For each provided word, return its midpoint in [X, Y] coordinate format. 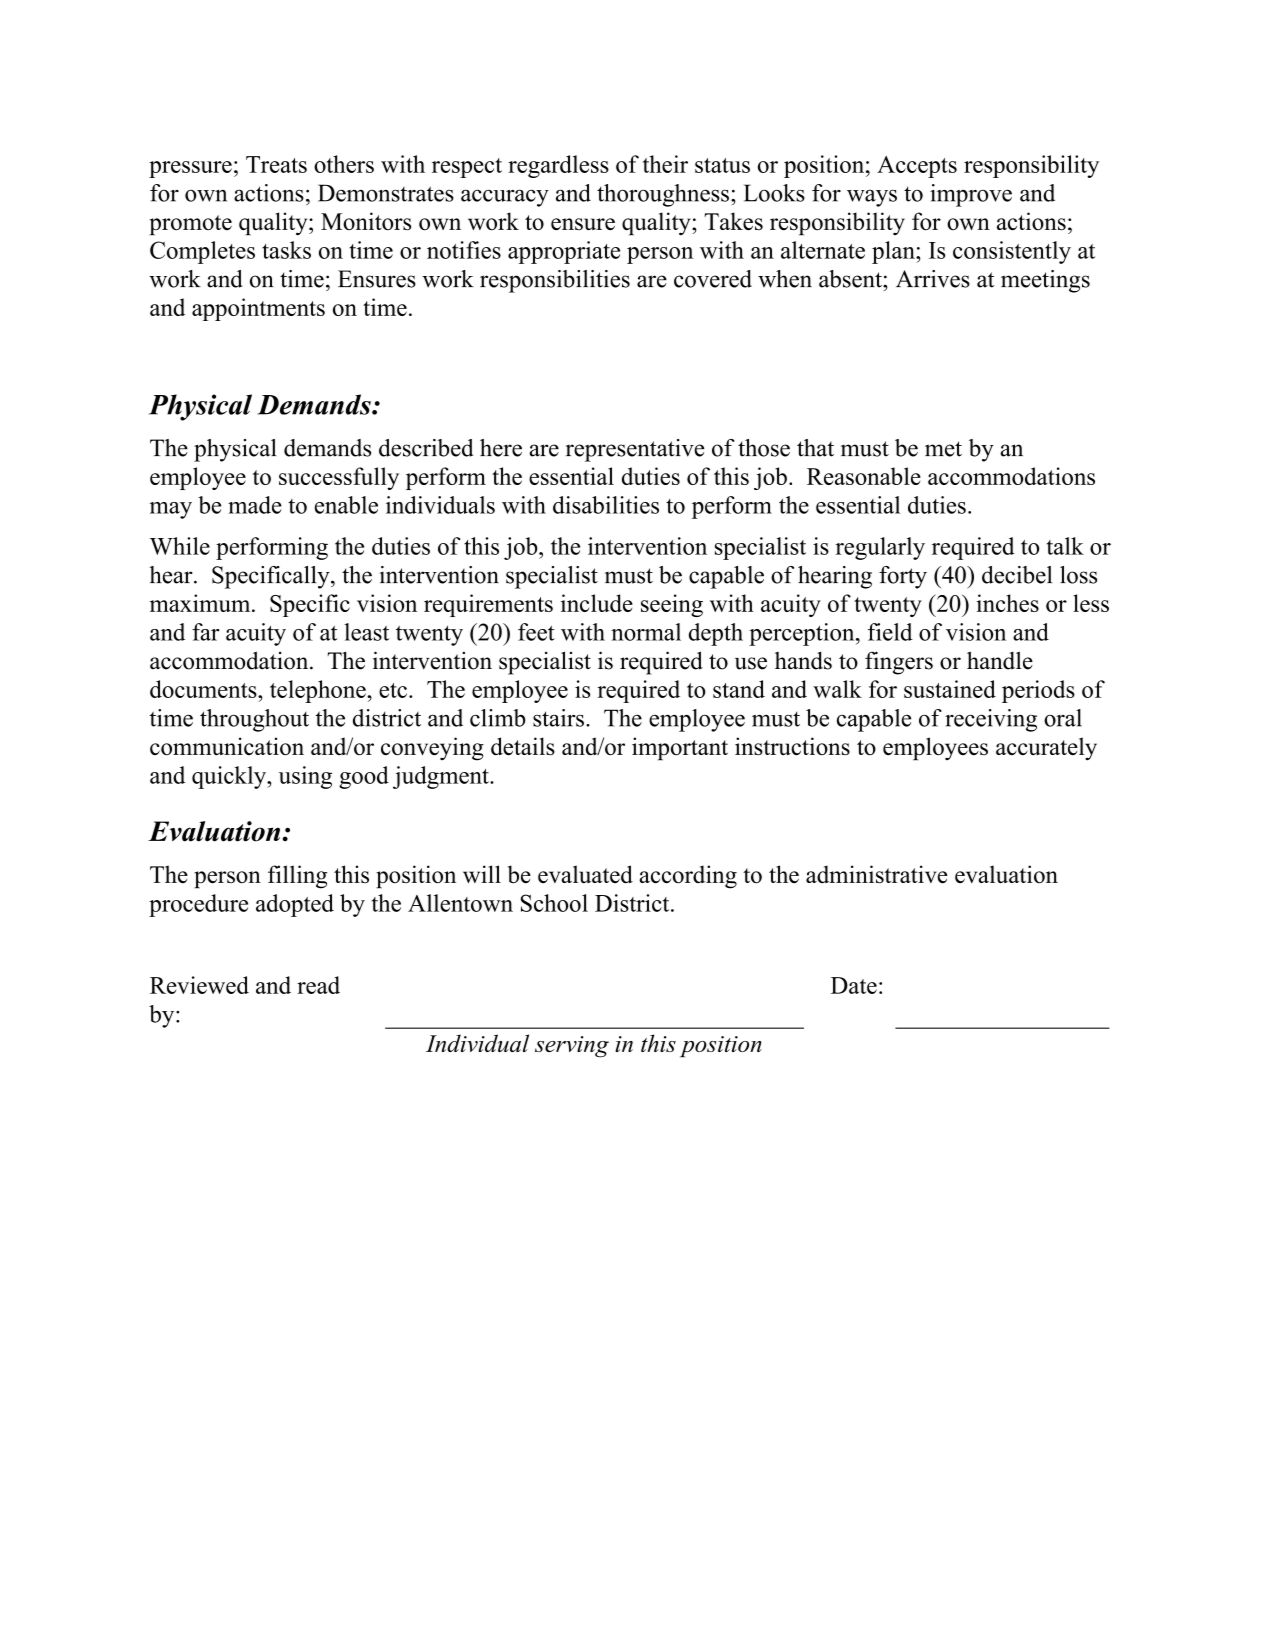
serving [572, 1047]
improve [971, 195]
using [305, 777]
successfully [339, 478]
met [943, 449]
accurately [1046, 749]
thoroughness [663, 195]
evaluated [585, 874]
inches [1007, 603]
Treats [276, 164]
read [318, 985]
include [597, 603]
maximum [201, 603]
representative [635, 450]
